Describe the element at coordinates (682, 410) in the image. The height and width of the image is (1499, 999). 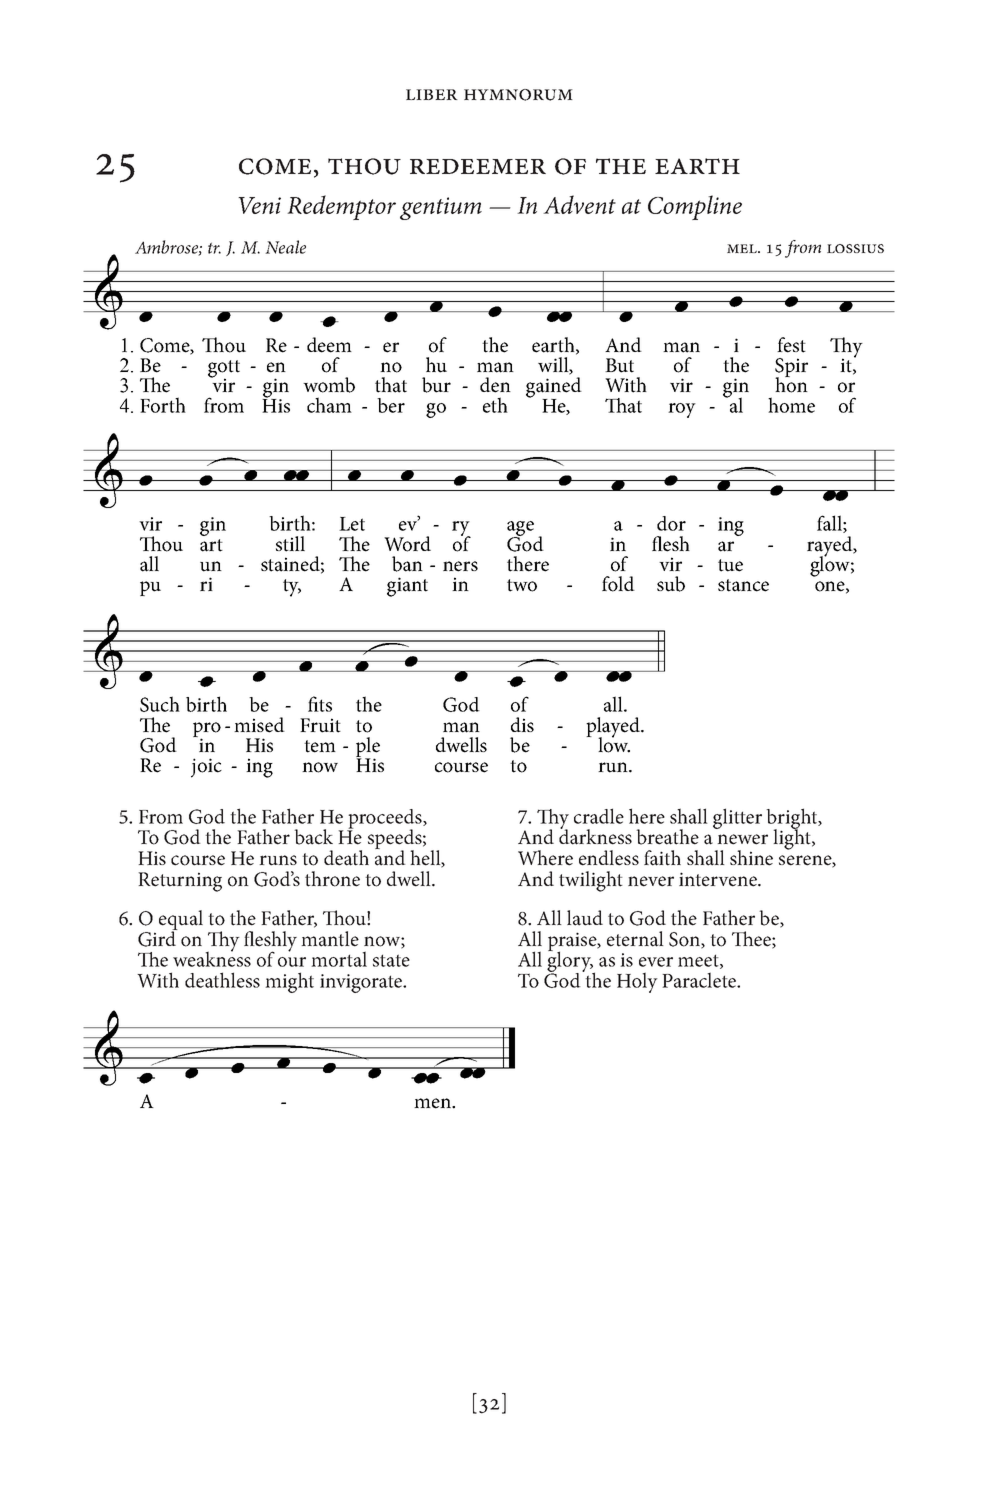
I see `roy` at that location.
